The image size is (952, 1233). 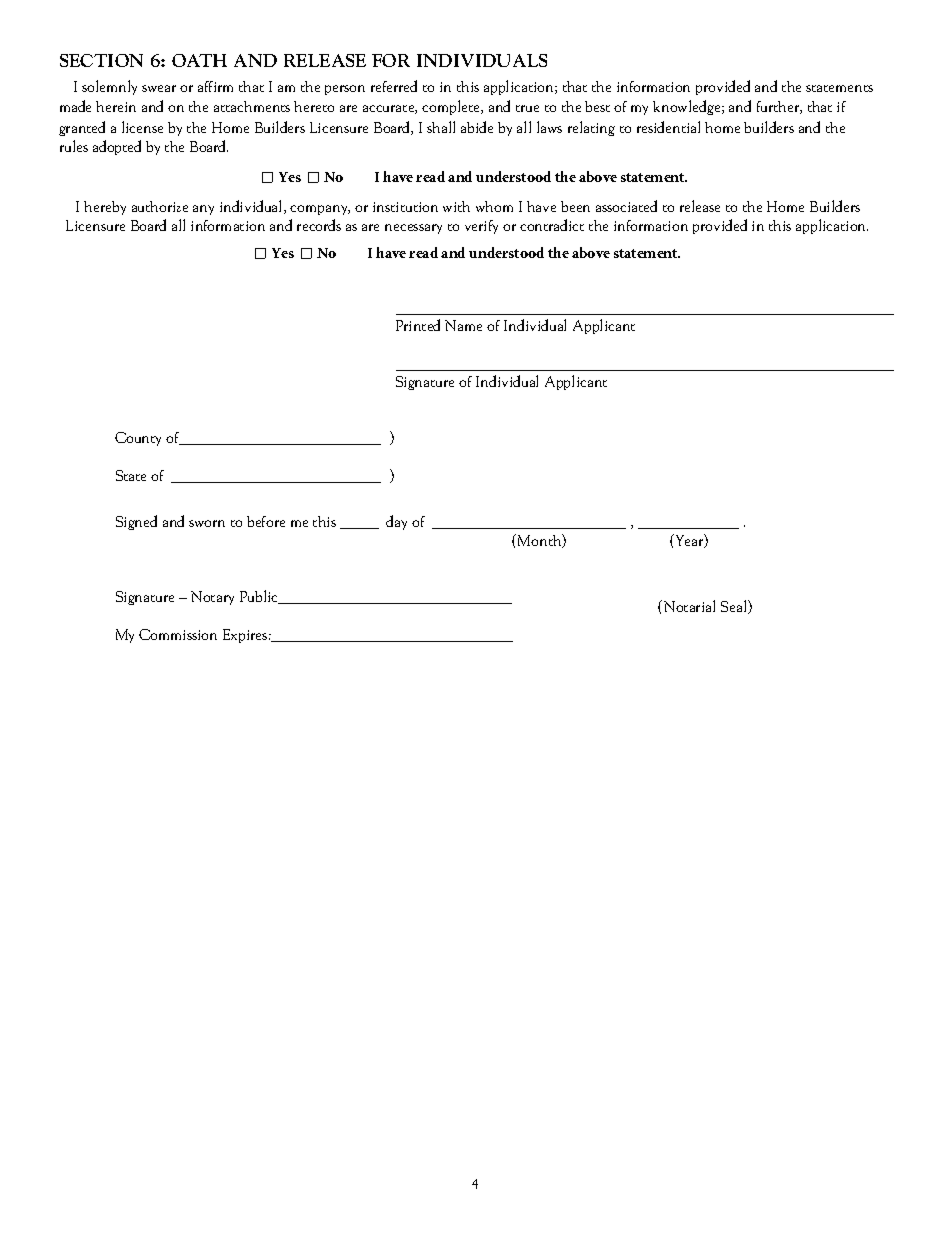 I want to click on swear, so click(x=159, y=88).
